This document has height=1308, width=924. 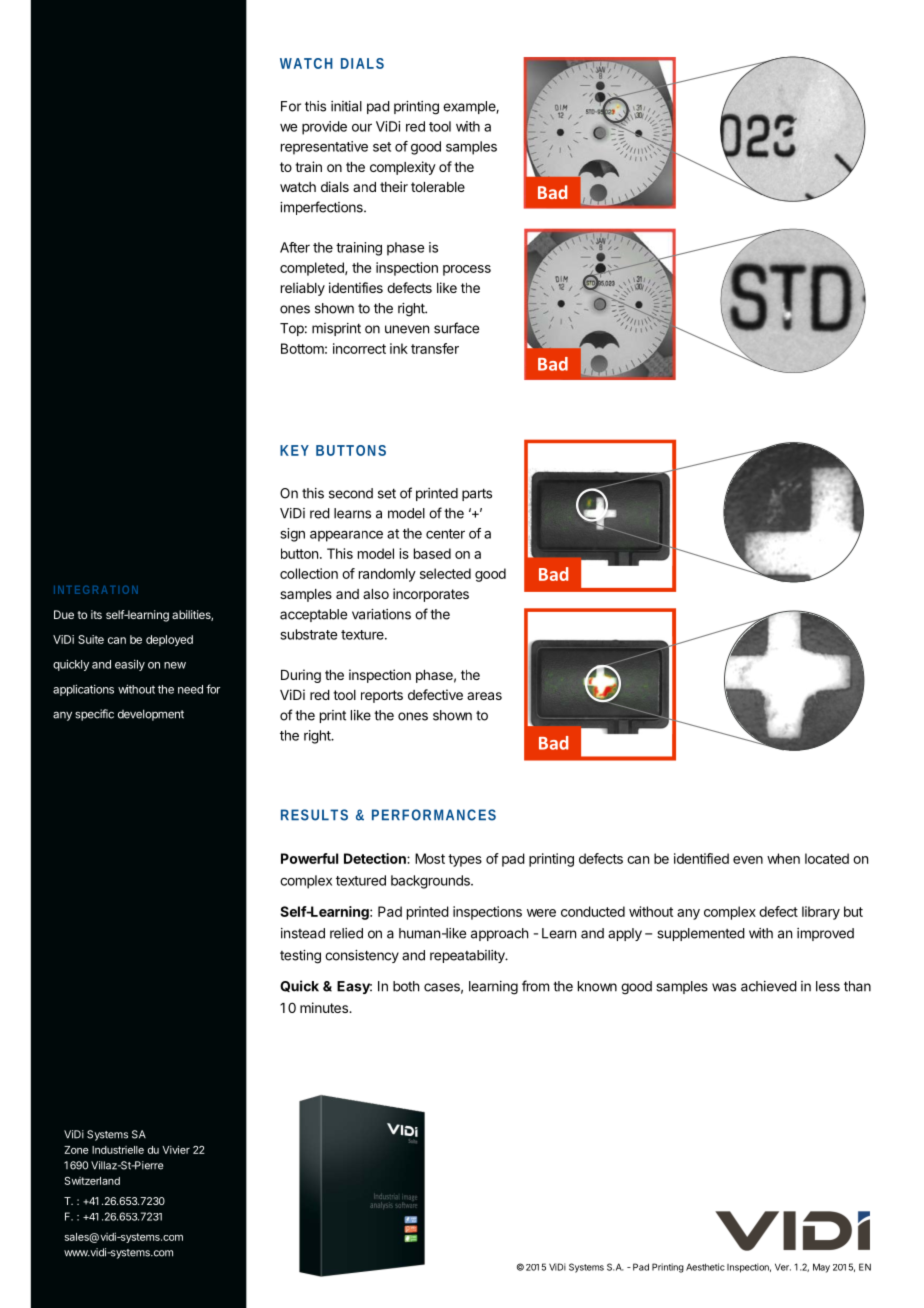 What do you see at coordinates (477, 494) in the document?
I see `parts` at bounding box center [477, 494].
